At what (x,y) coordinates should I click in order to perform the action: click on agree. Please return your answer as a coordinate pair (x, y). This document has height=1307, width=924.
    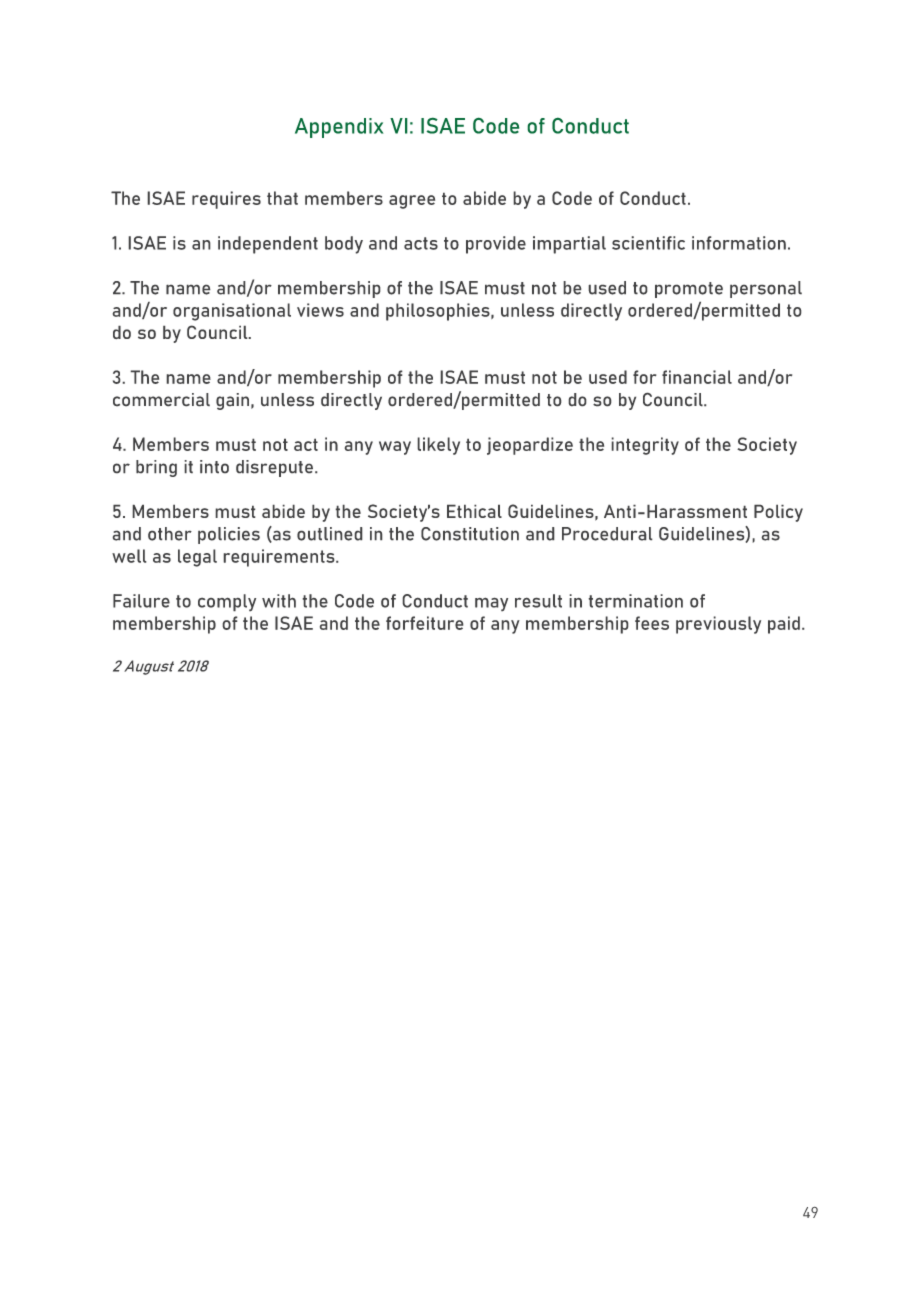
    Looking at the image, I should click on (412, 202).
